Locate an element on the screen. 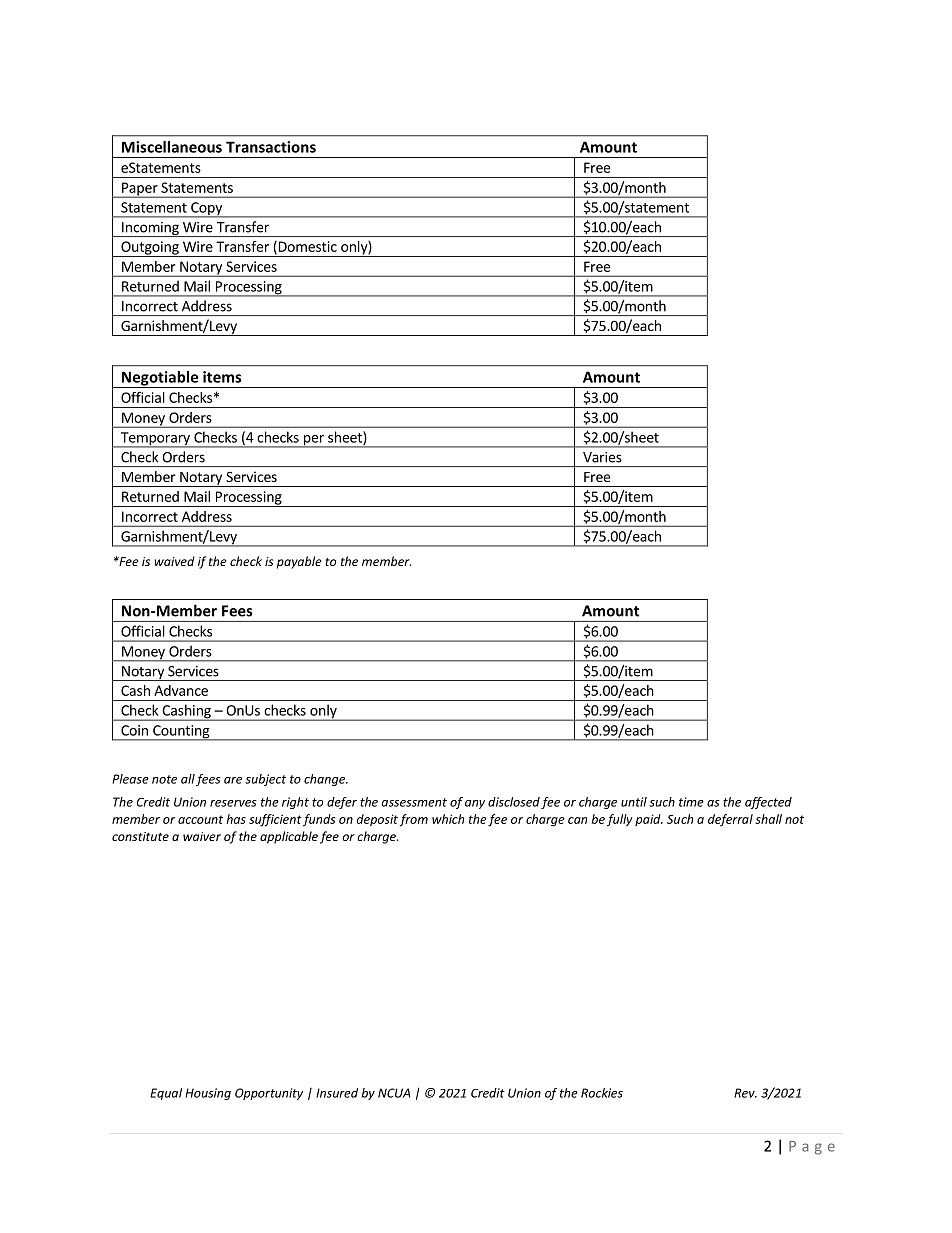  Domestic is located at coordinates (306, 247).
